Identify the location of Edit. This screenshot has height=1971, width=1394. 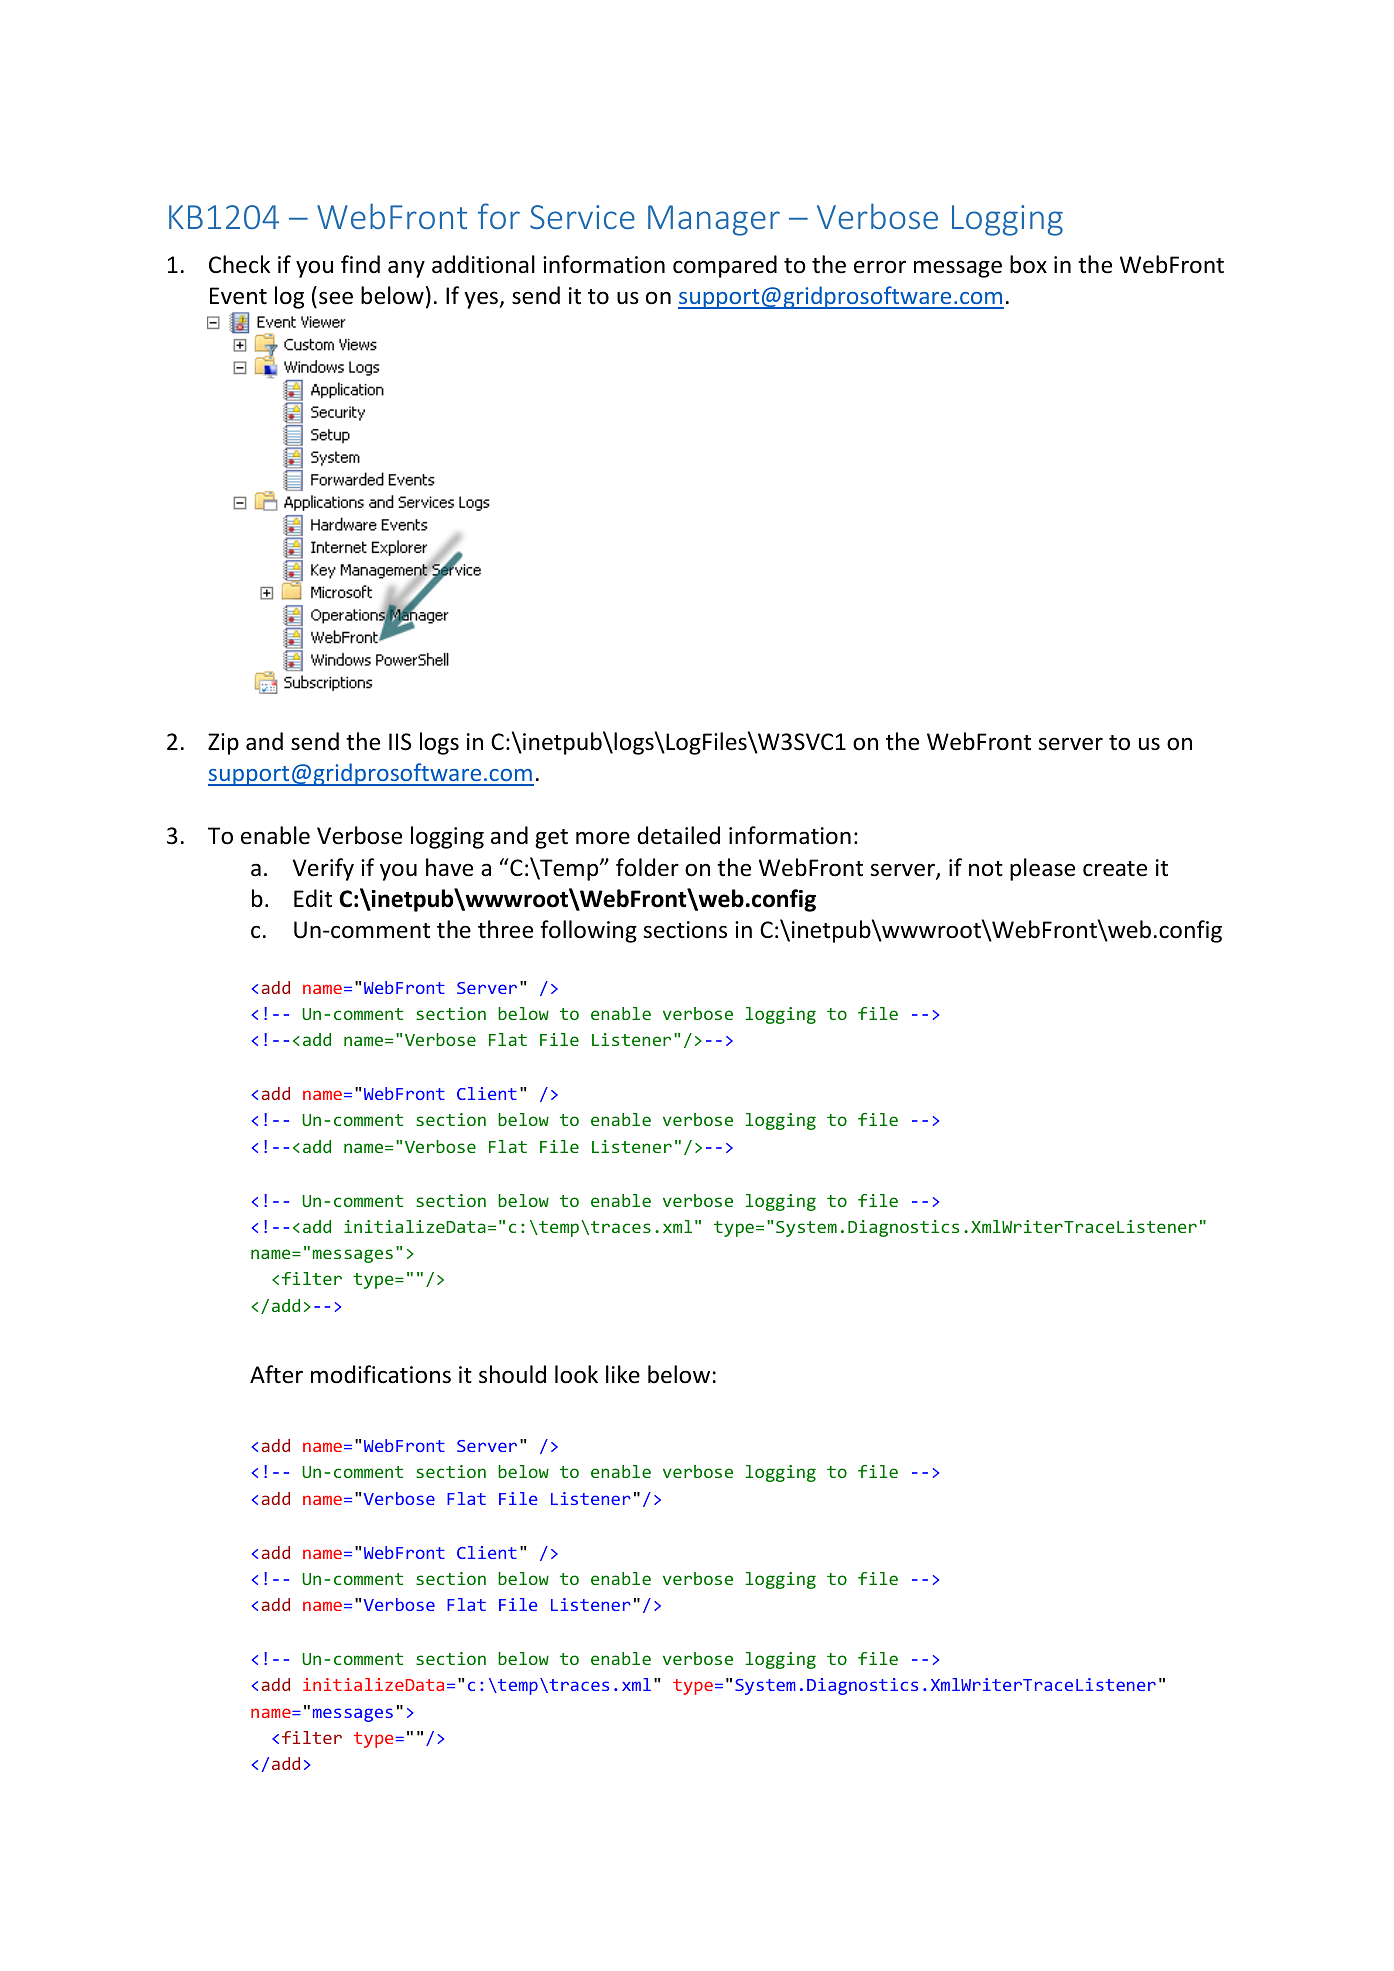
(313, 898).
